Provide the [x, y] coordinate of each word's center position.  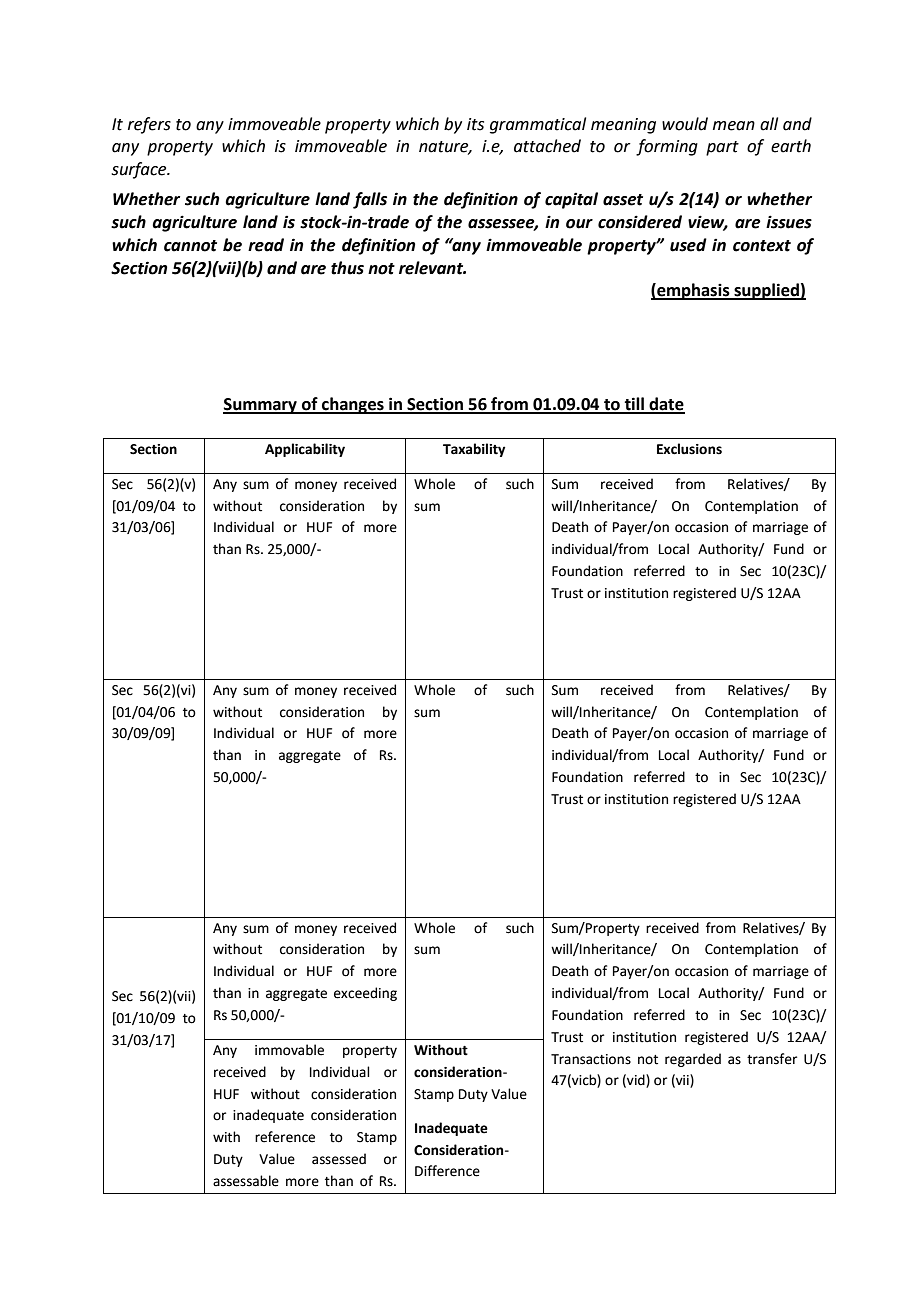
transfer [772, 1059]
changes [353, 405]
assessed [339, 1159]
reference [285, 1137]
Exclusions [689, 449]
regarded [693, 1060]
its [475, 124]
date [666, 405]
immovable [289, 1050]
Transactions [591, 1059]
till [634, 405]
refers [149, 125]
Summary [261, 406]
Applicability [305, 450]
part [722, 148]
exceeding [365, 994]
